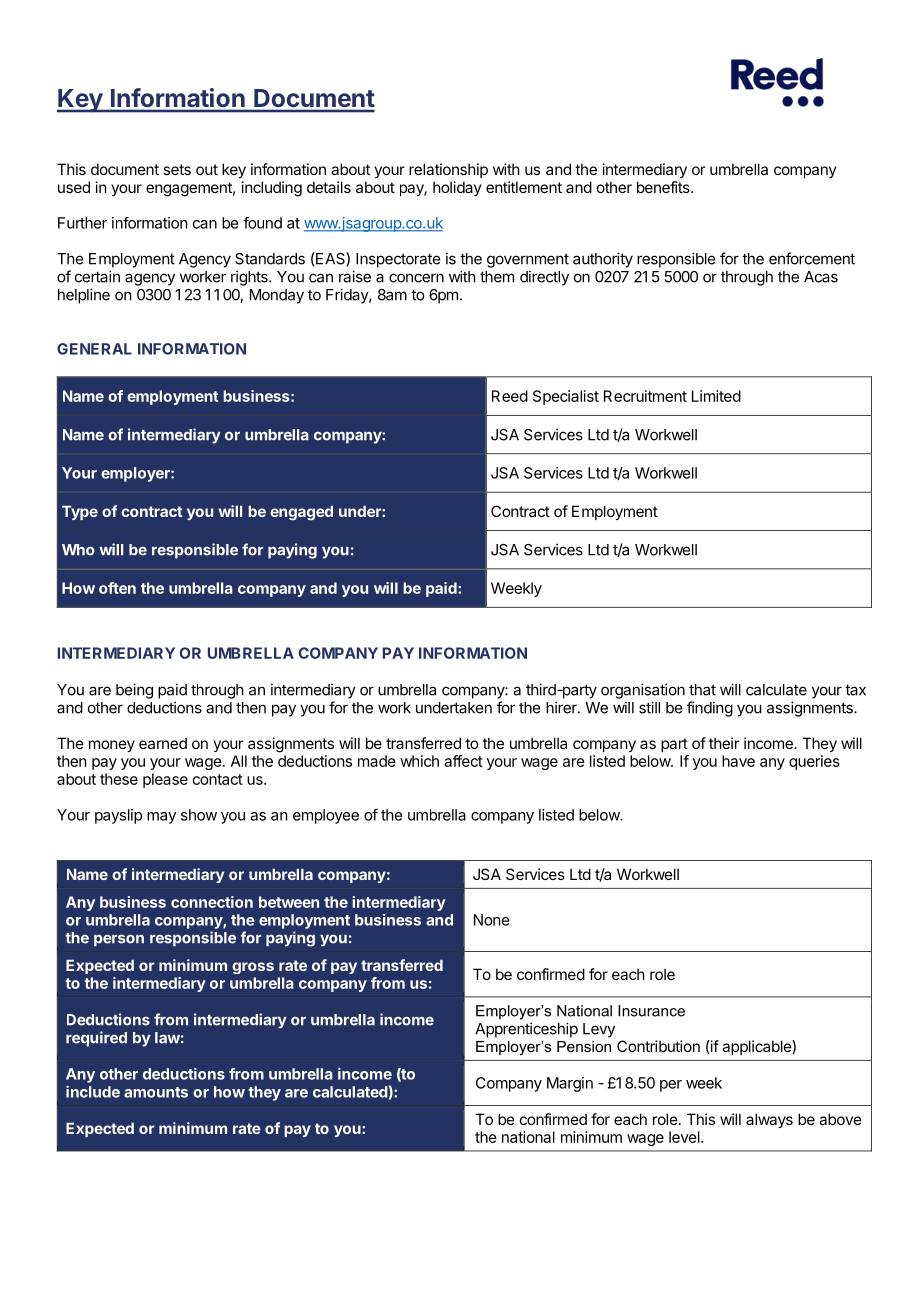 This document has height=1309, width=924. What do you see at coordinates (301, 513) in the document?
I see `engaged` at bounding box center [301, 513].
